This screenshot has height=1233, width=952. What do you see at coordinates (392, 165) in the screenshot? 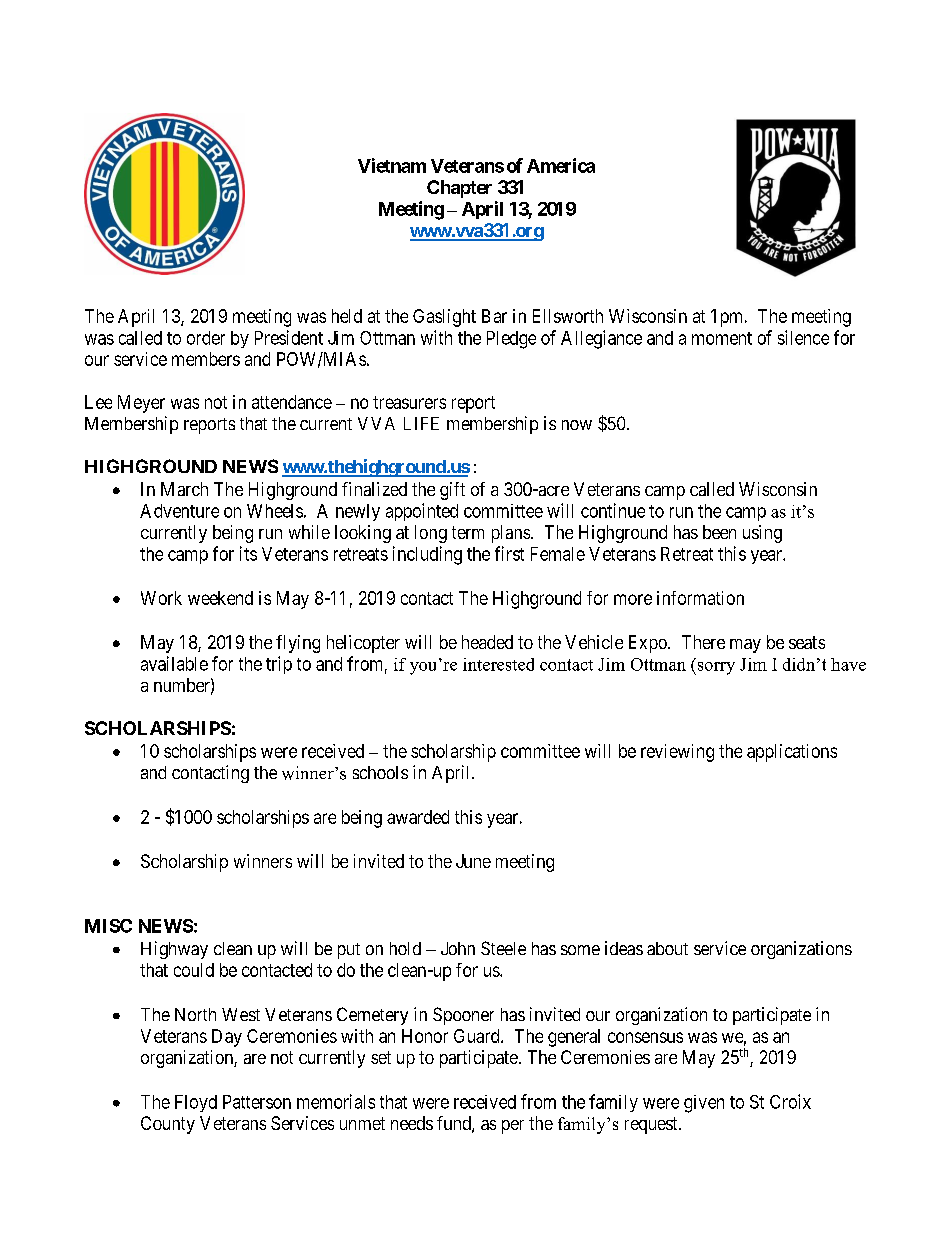
I see `Vietnam` at bounding box center [392, 165].
